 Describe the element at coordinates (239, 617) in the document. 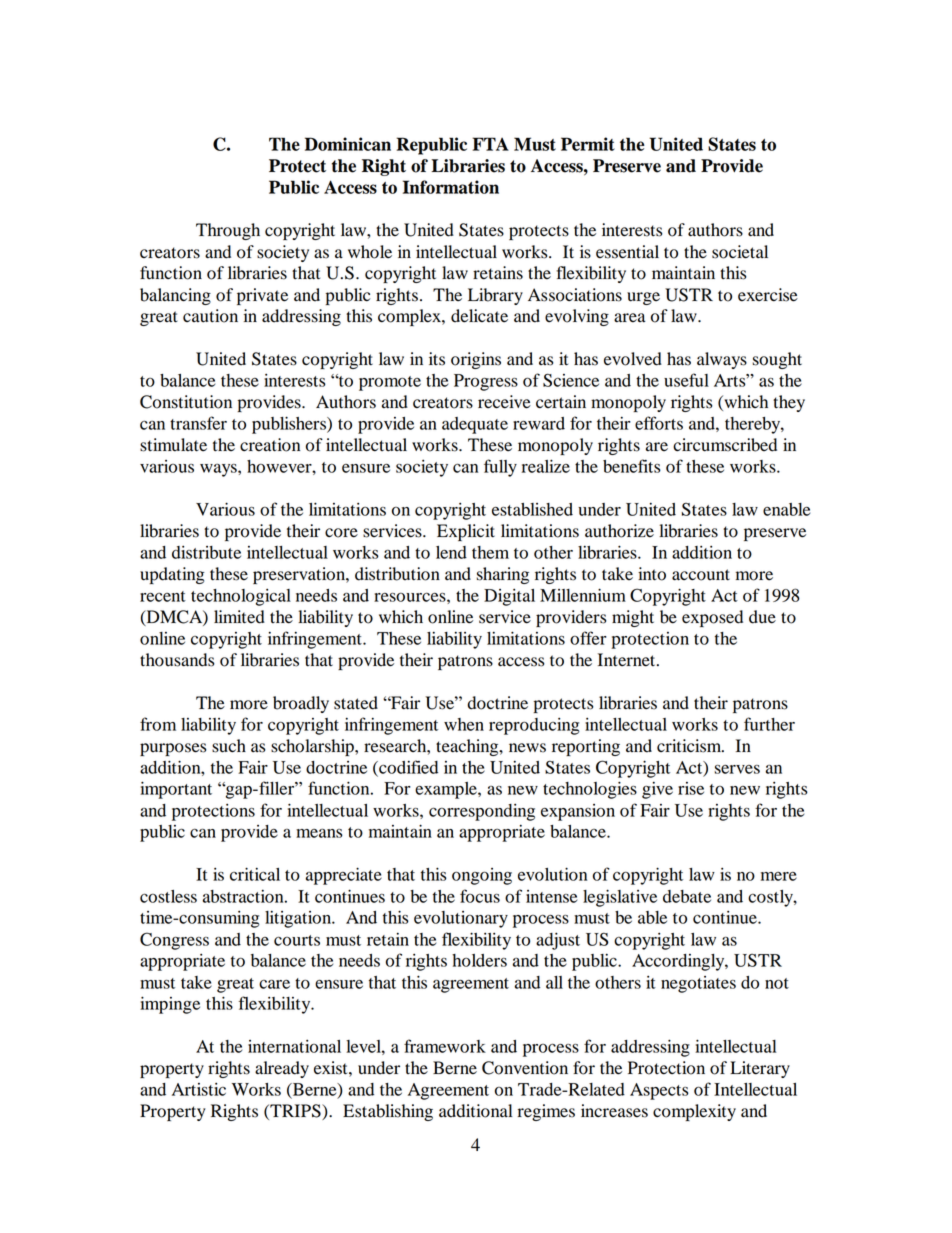

I see `limited` at that location.
